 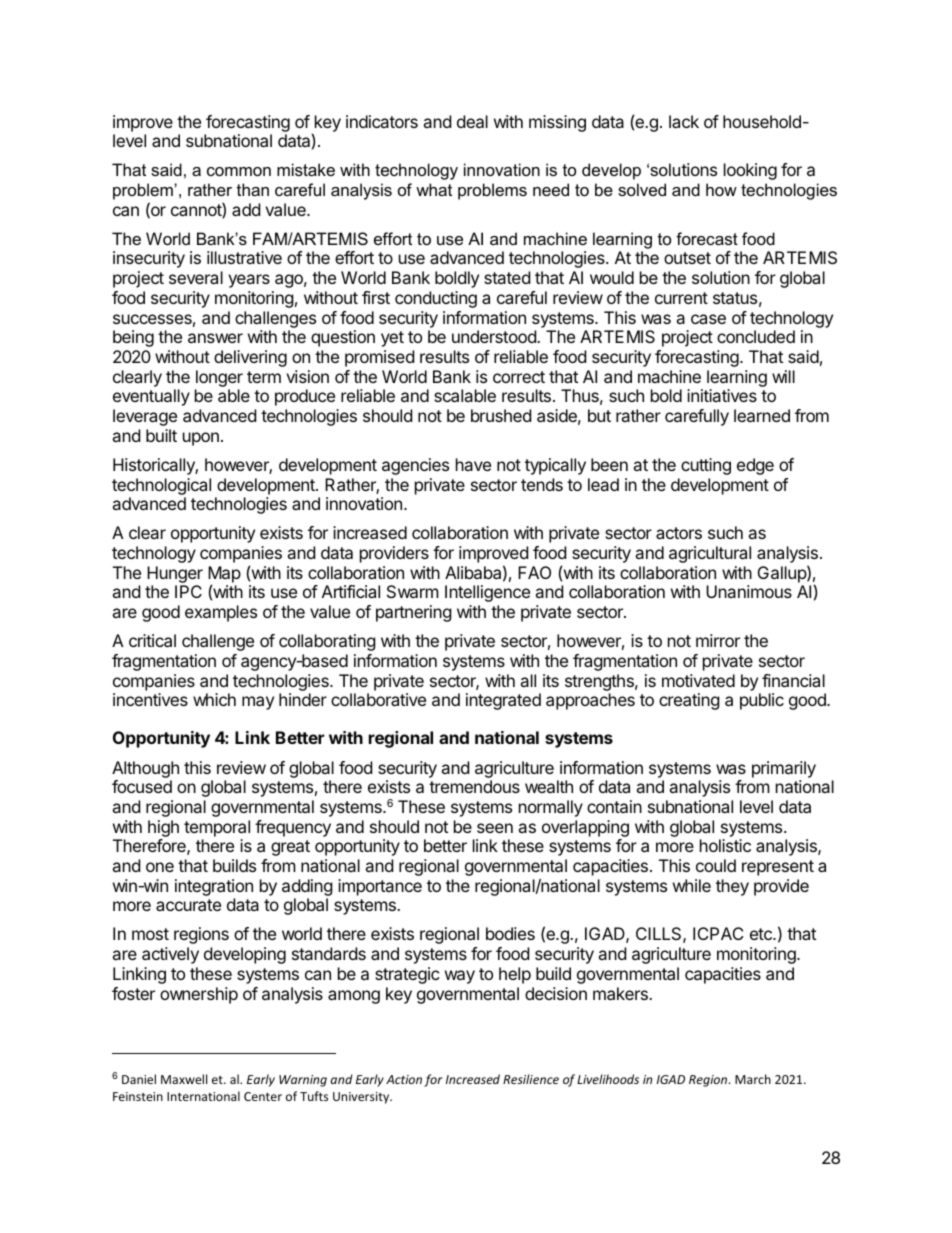 I want to click on deal, so click(x=472, y=121).
